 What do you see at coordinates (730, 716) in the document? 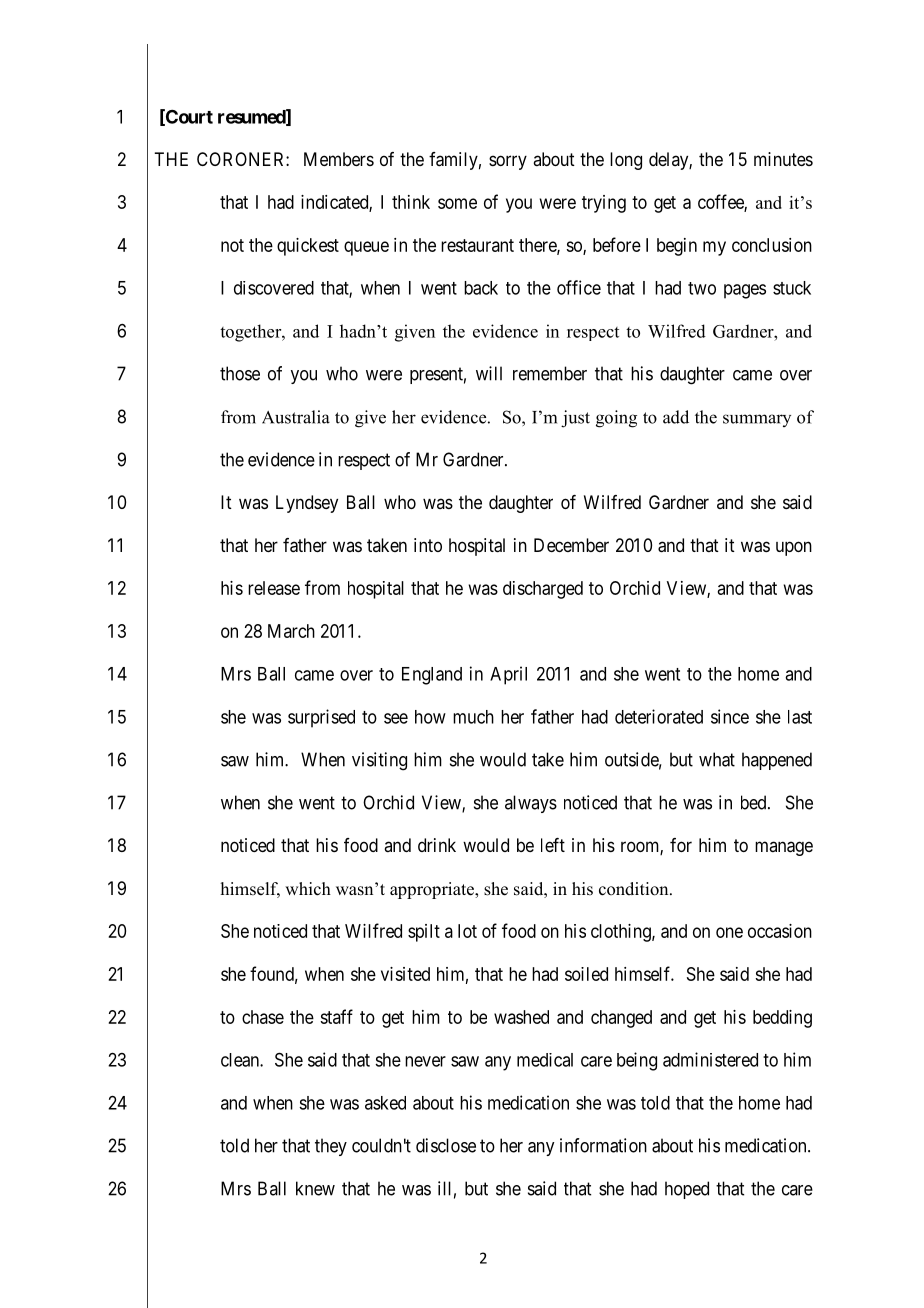
I see `since` at bounding box center [730, 716].
